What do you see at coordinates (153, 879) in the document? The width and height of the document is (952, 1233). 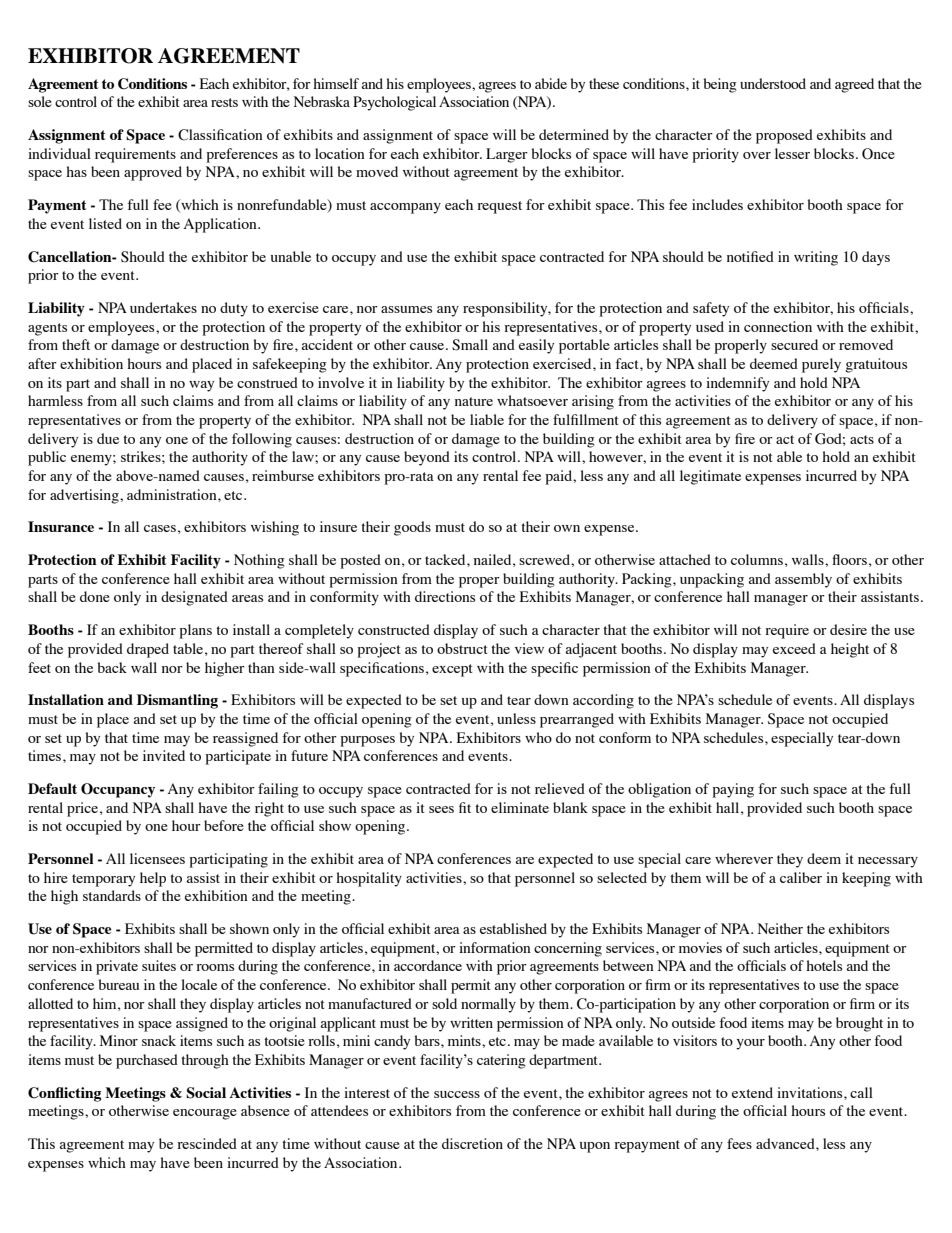 I see `help` at bounding box center [153, 879].
